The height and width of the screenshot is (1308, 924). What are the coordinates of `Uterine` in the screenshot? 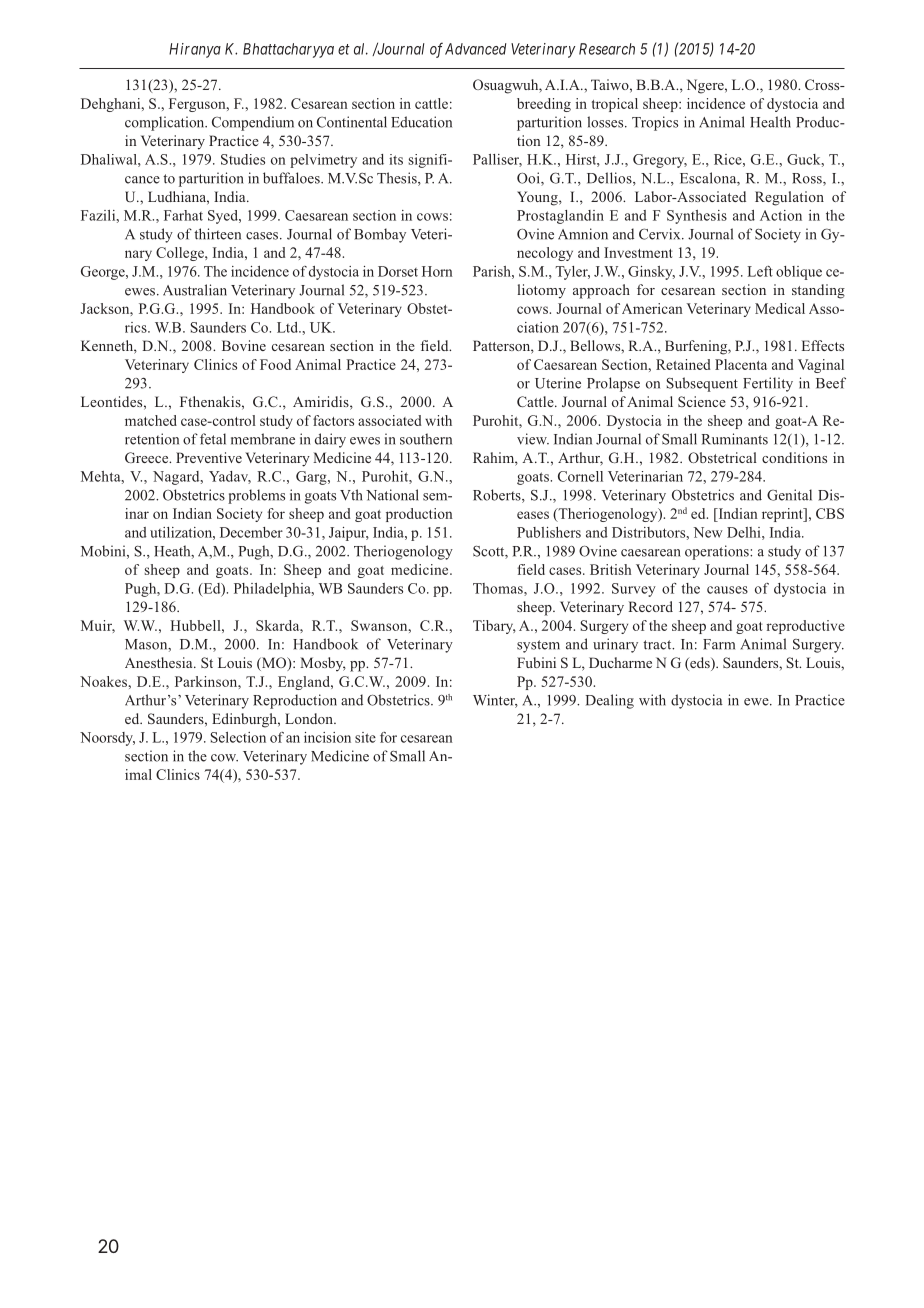 It's located at (558, 383).
